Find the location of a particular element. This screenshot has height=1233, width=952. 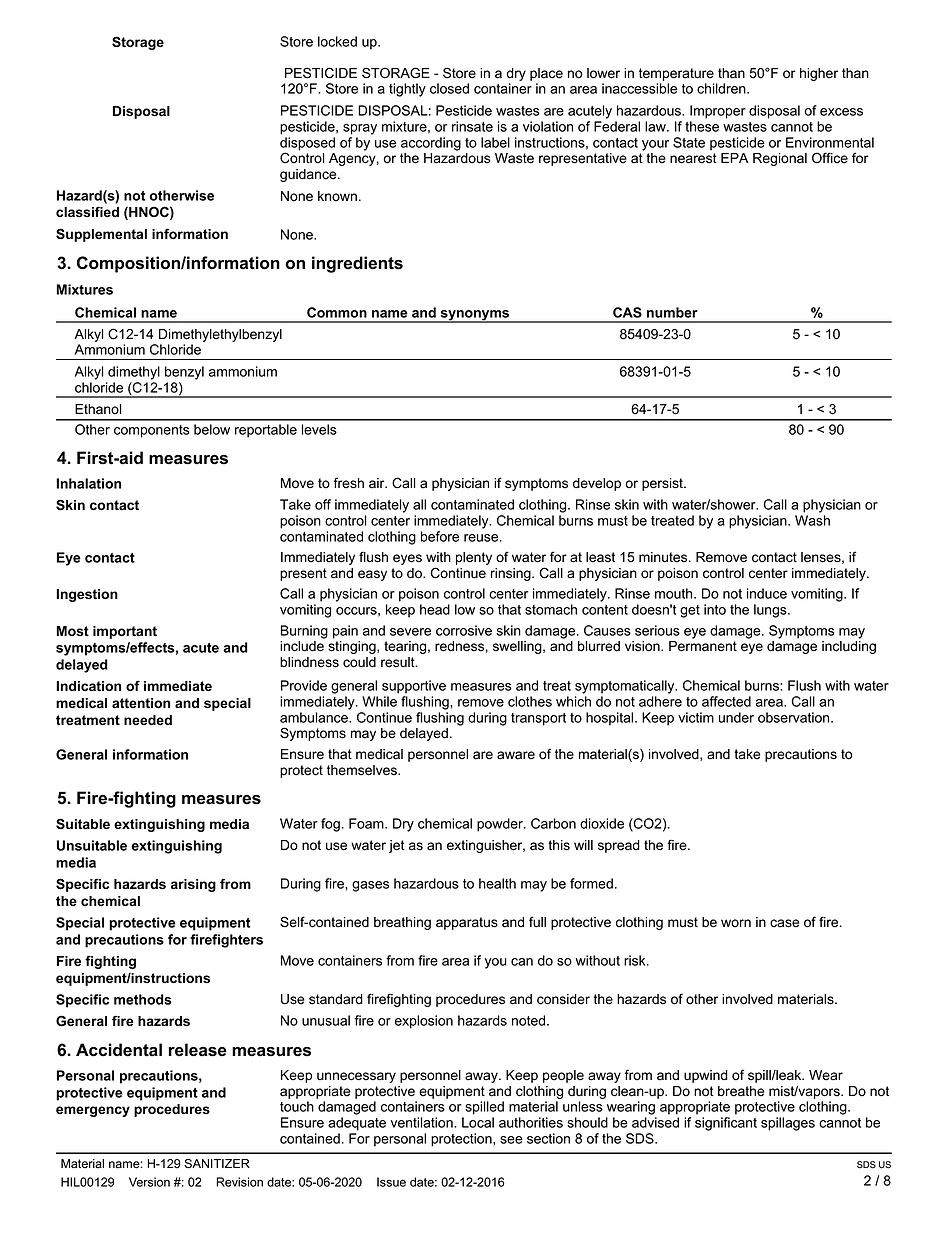

Local is located at coordinates (478, 1122).
